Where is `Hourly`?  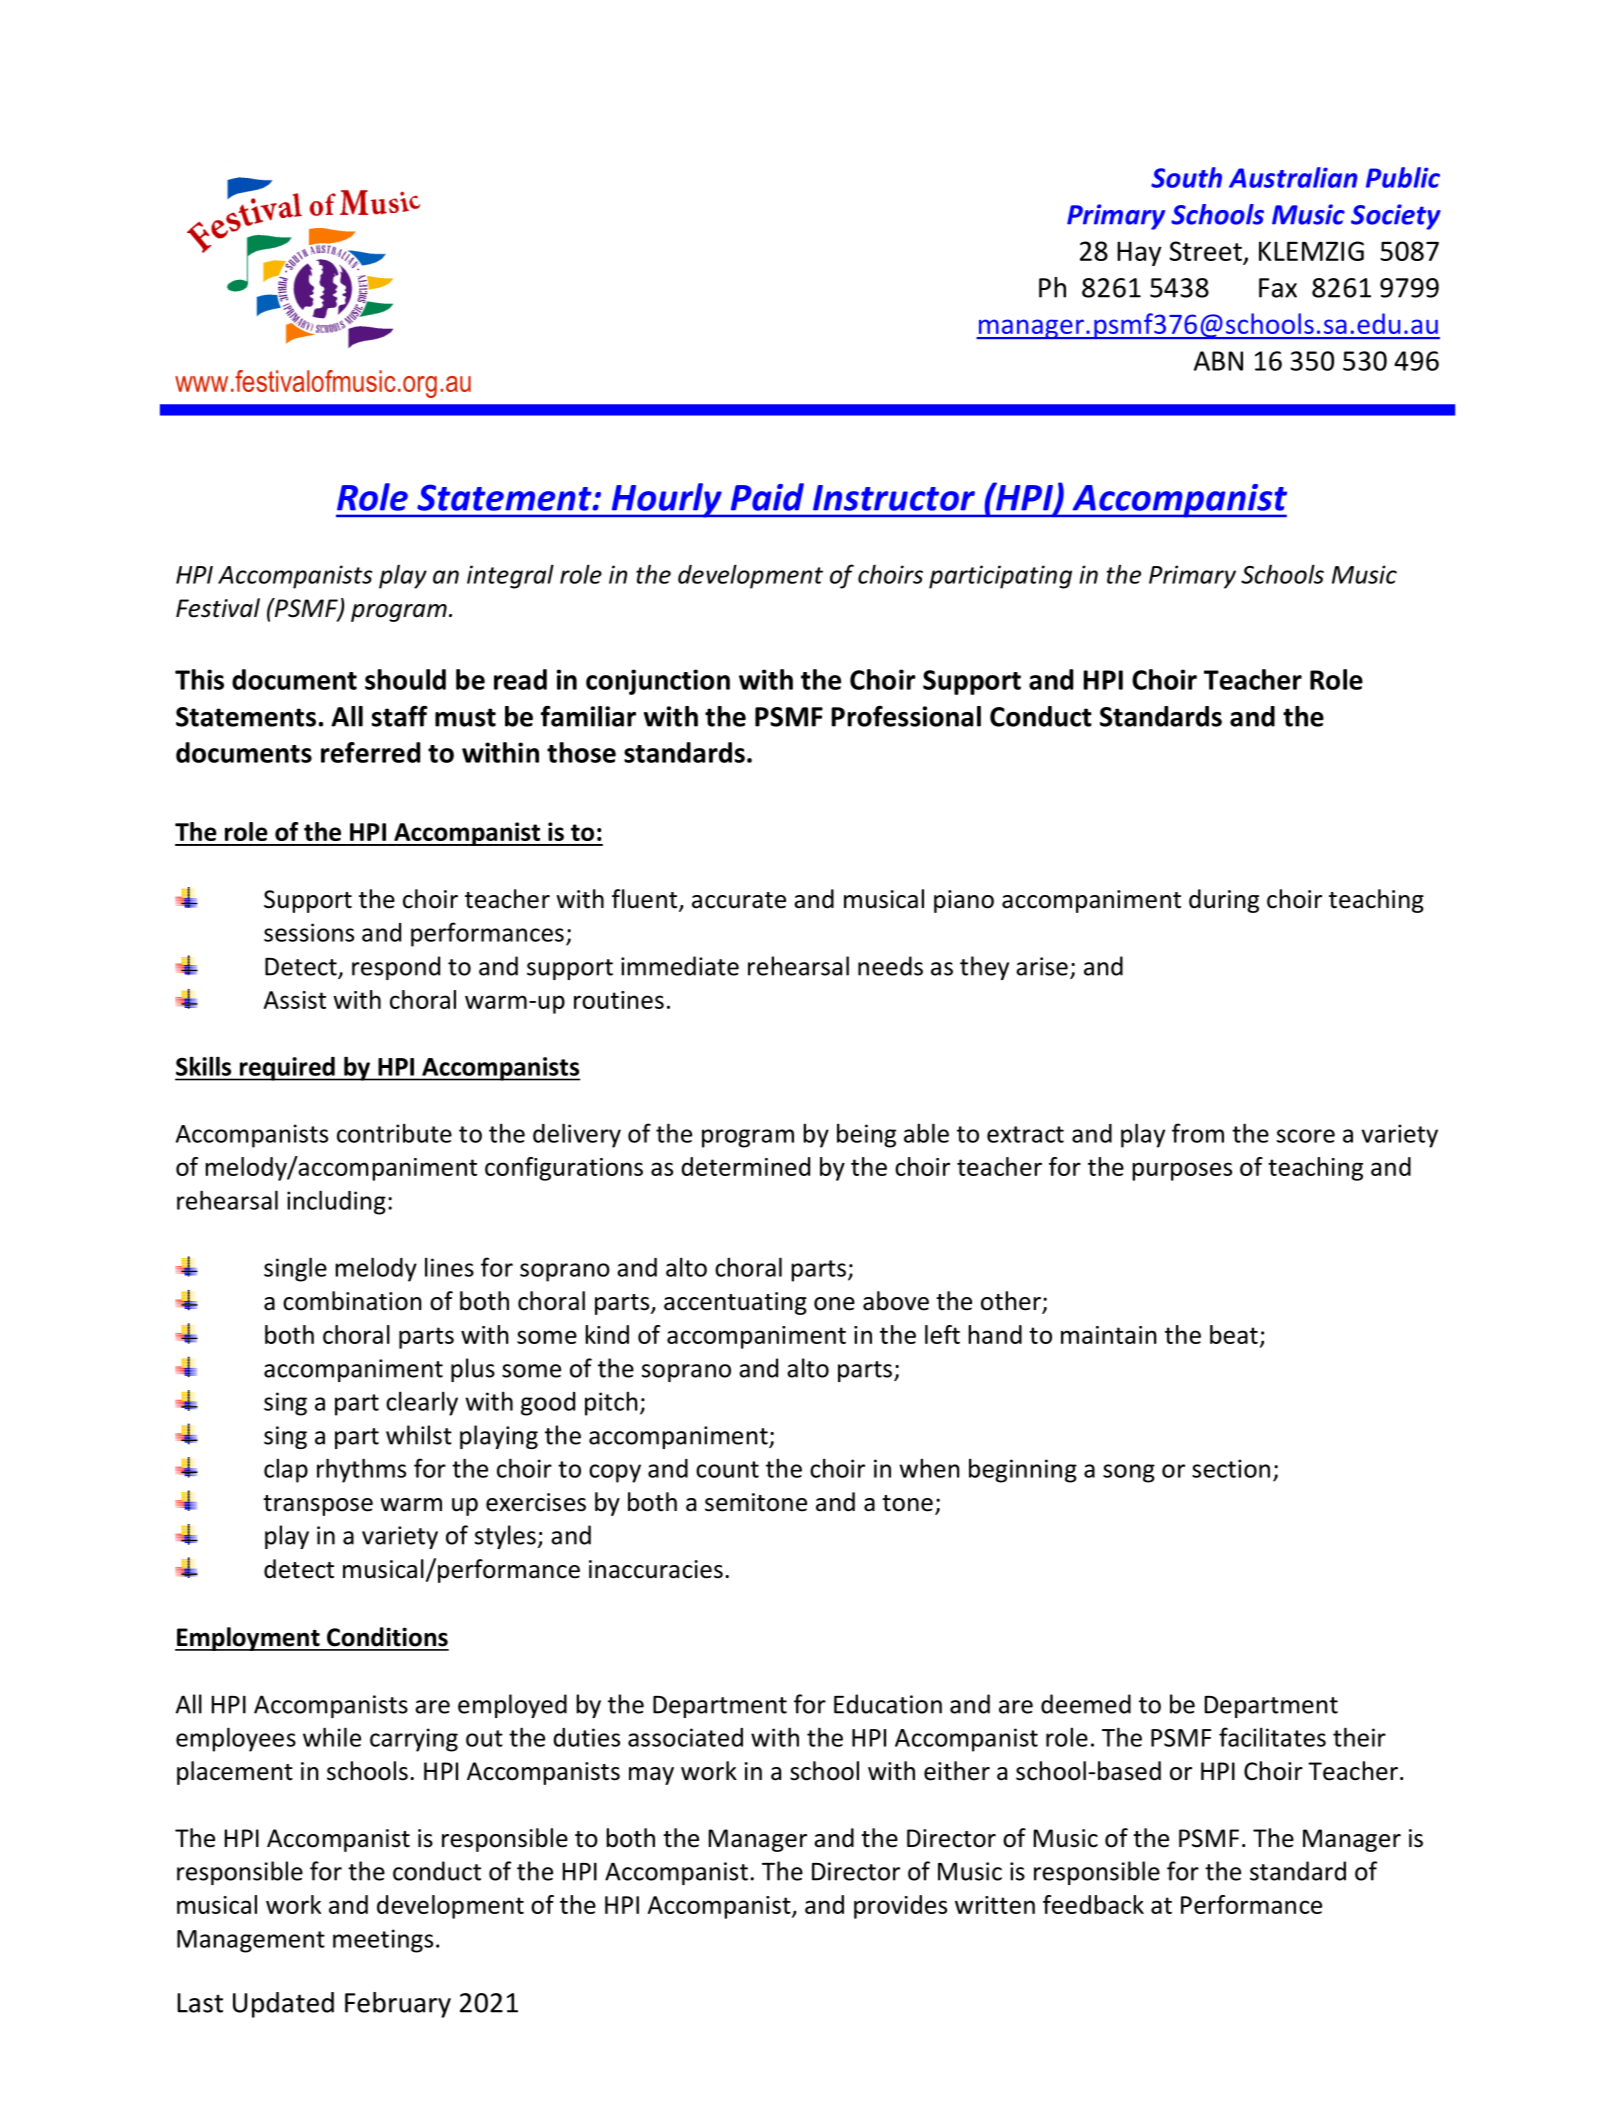 Hourly is located at coordinates (666, 500).
